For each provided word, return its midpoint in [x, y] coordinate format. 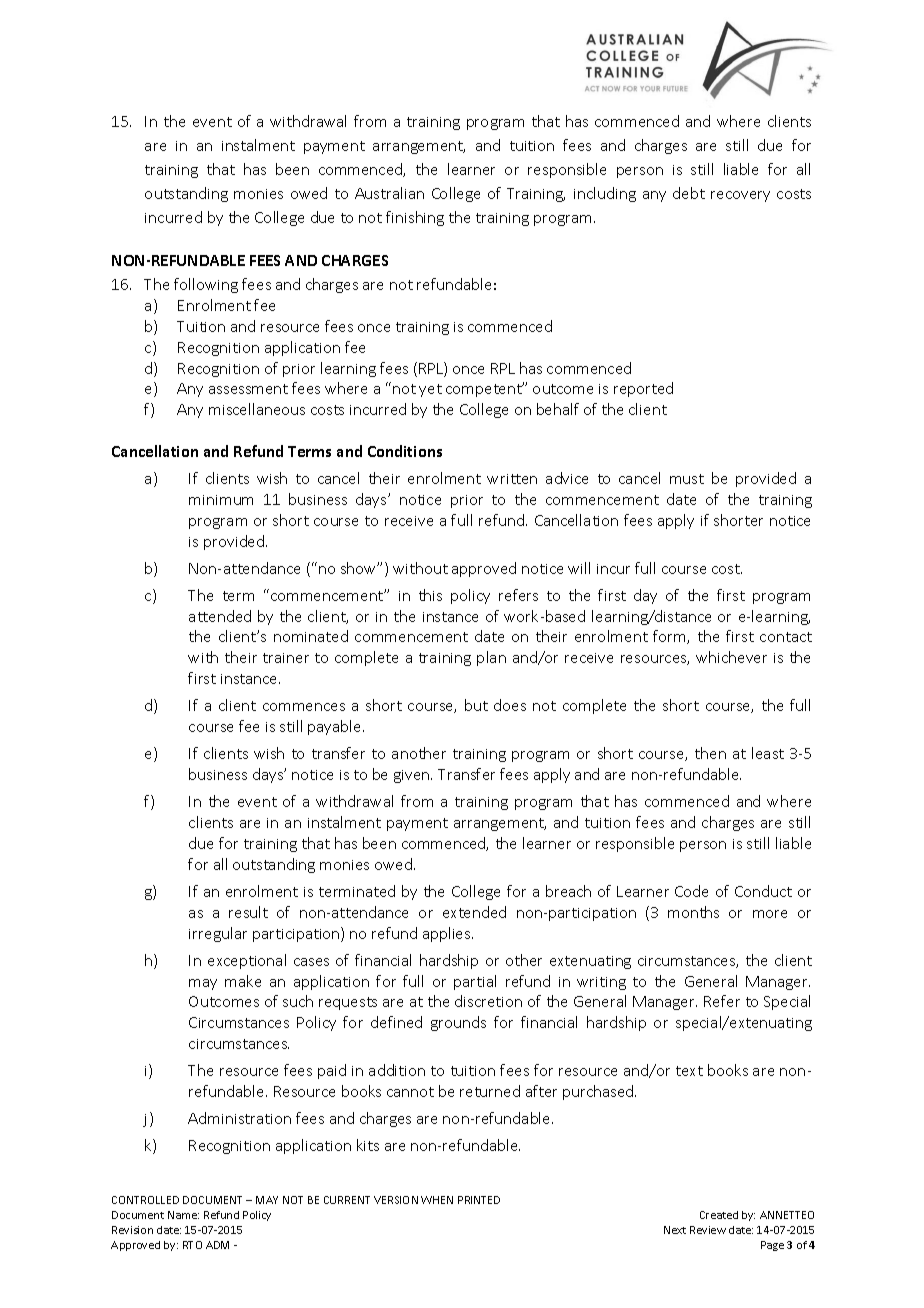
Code [691, 891]
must [687, 479]
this [430, 595]
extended [474, 912]
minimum [221, 500]
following [206, 285]
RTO [192, 1245]
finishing [415, 218]
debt [689, 193]
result [248, 912]
